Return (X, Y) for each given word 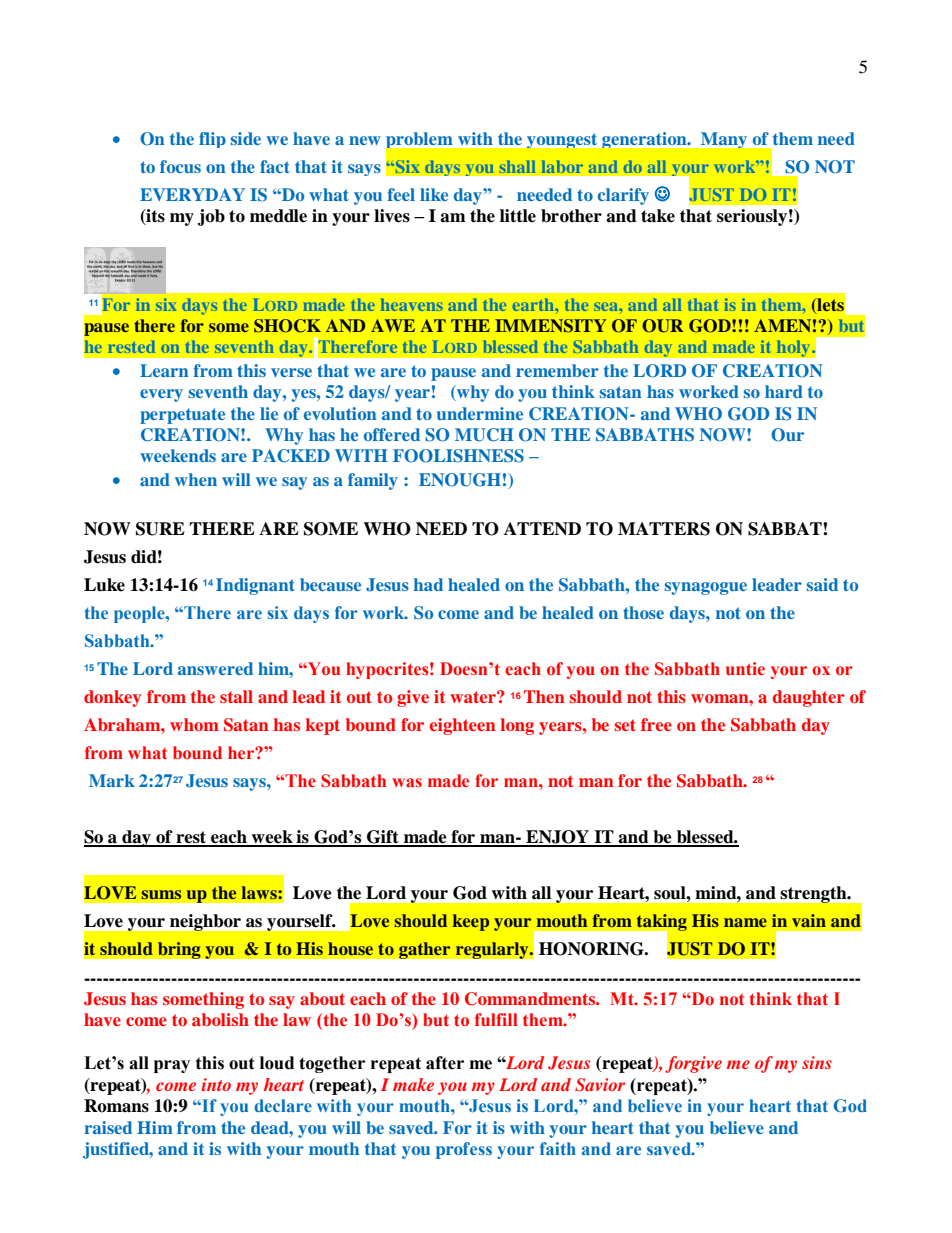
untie (745, 669)
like (434, 194)
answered (215, 668)
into (216, 1084)
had (428, 584)
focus (180, 166)
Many (723, 140)
